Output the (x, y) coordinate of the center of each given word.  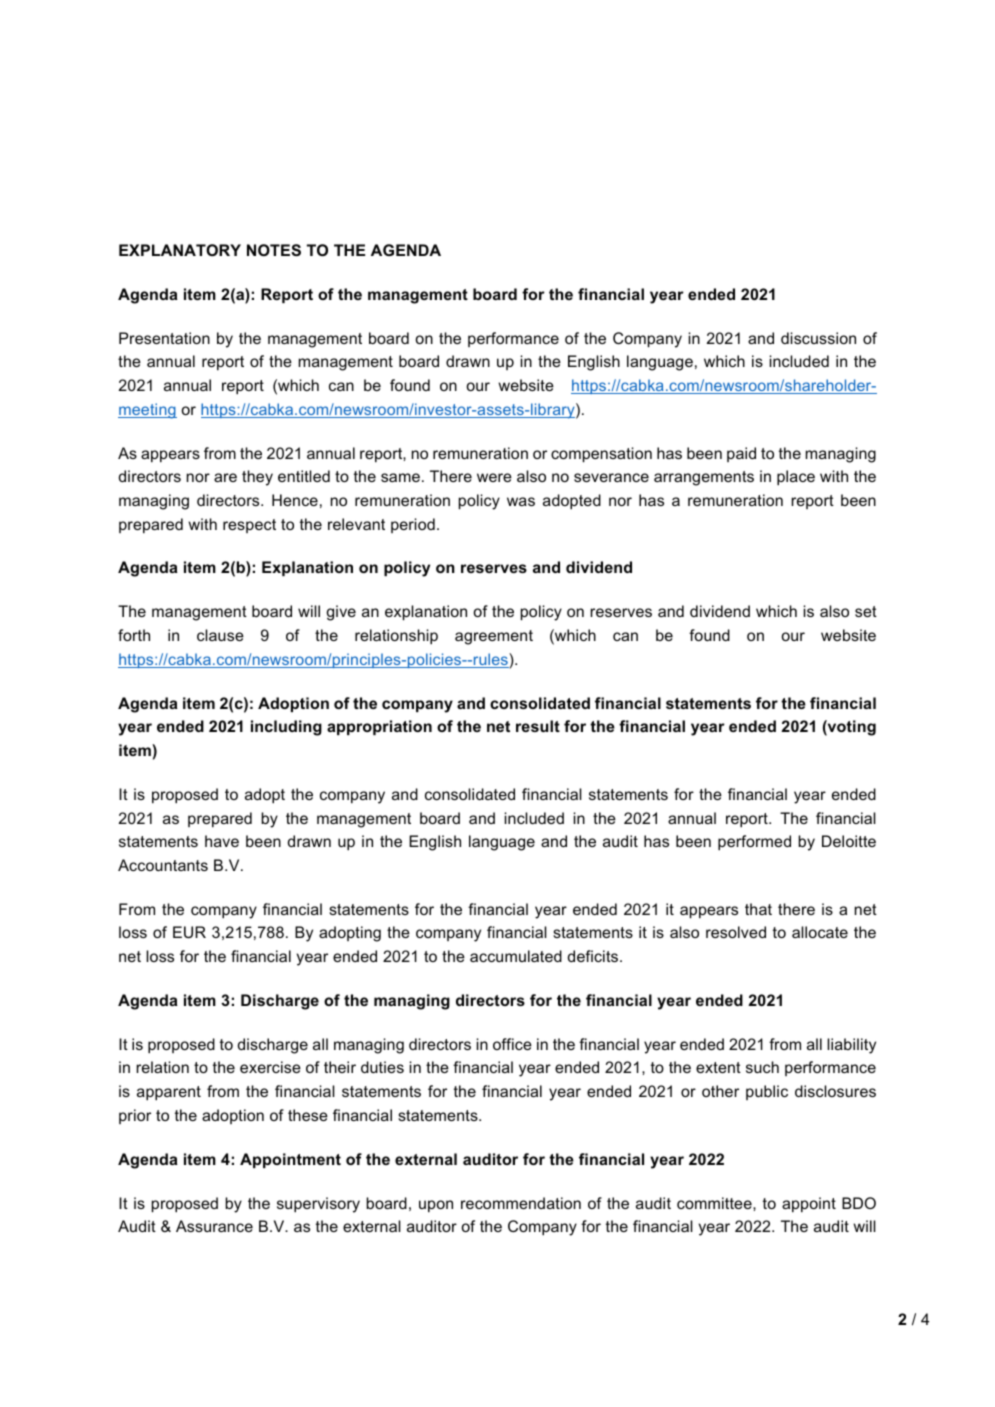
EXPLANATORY (180, 250)
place (796, 478)
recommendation (521, 1203)
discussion (818, 338)
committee (715, 1203)
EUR (189, 932)
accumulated (516, 956)
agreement (494, 637)
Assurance (214, 1226)
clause (220, 635)
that (758, 909)
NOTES (274, 250)
